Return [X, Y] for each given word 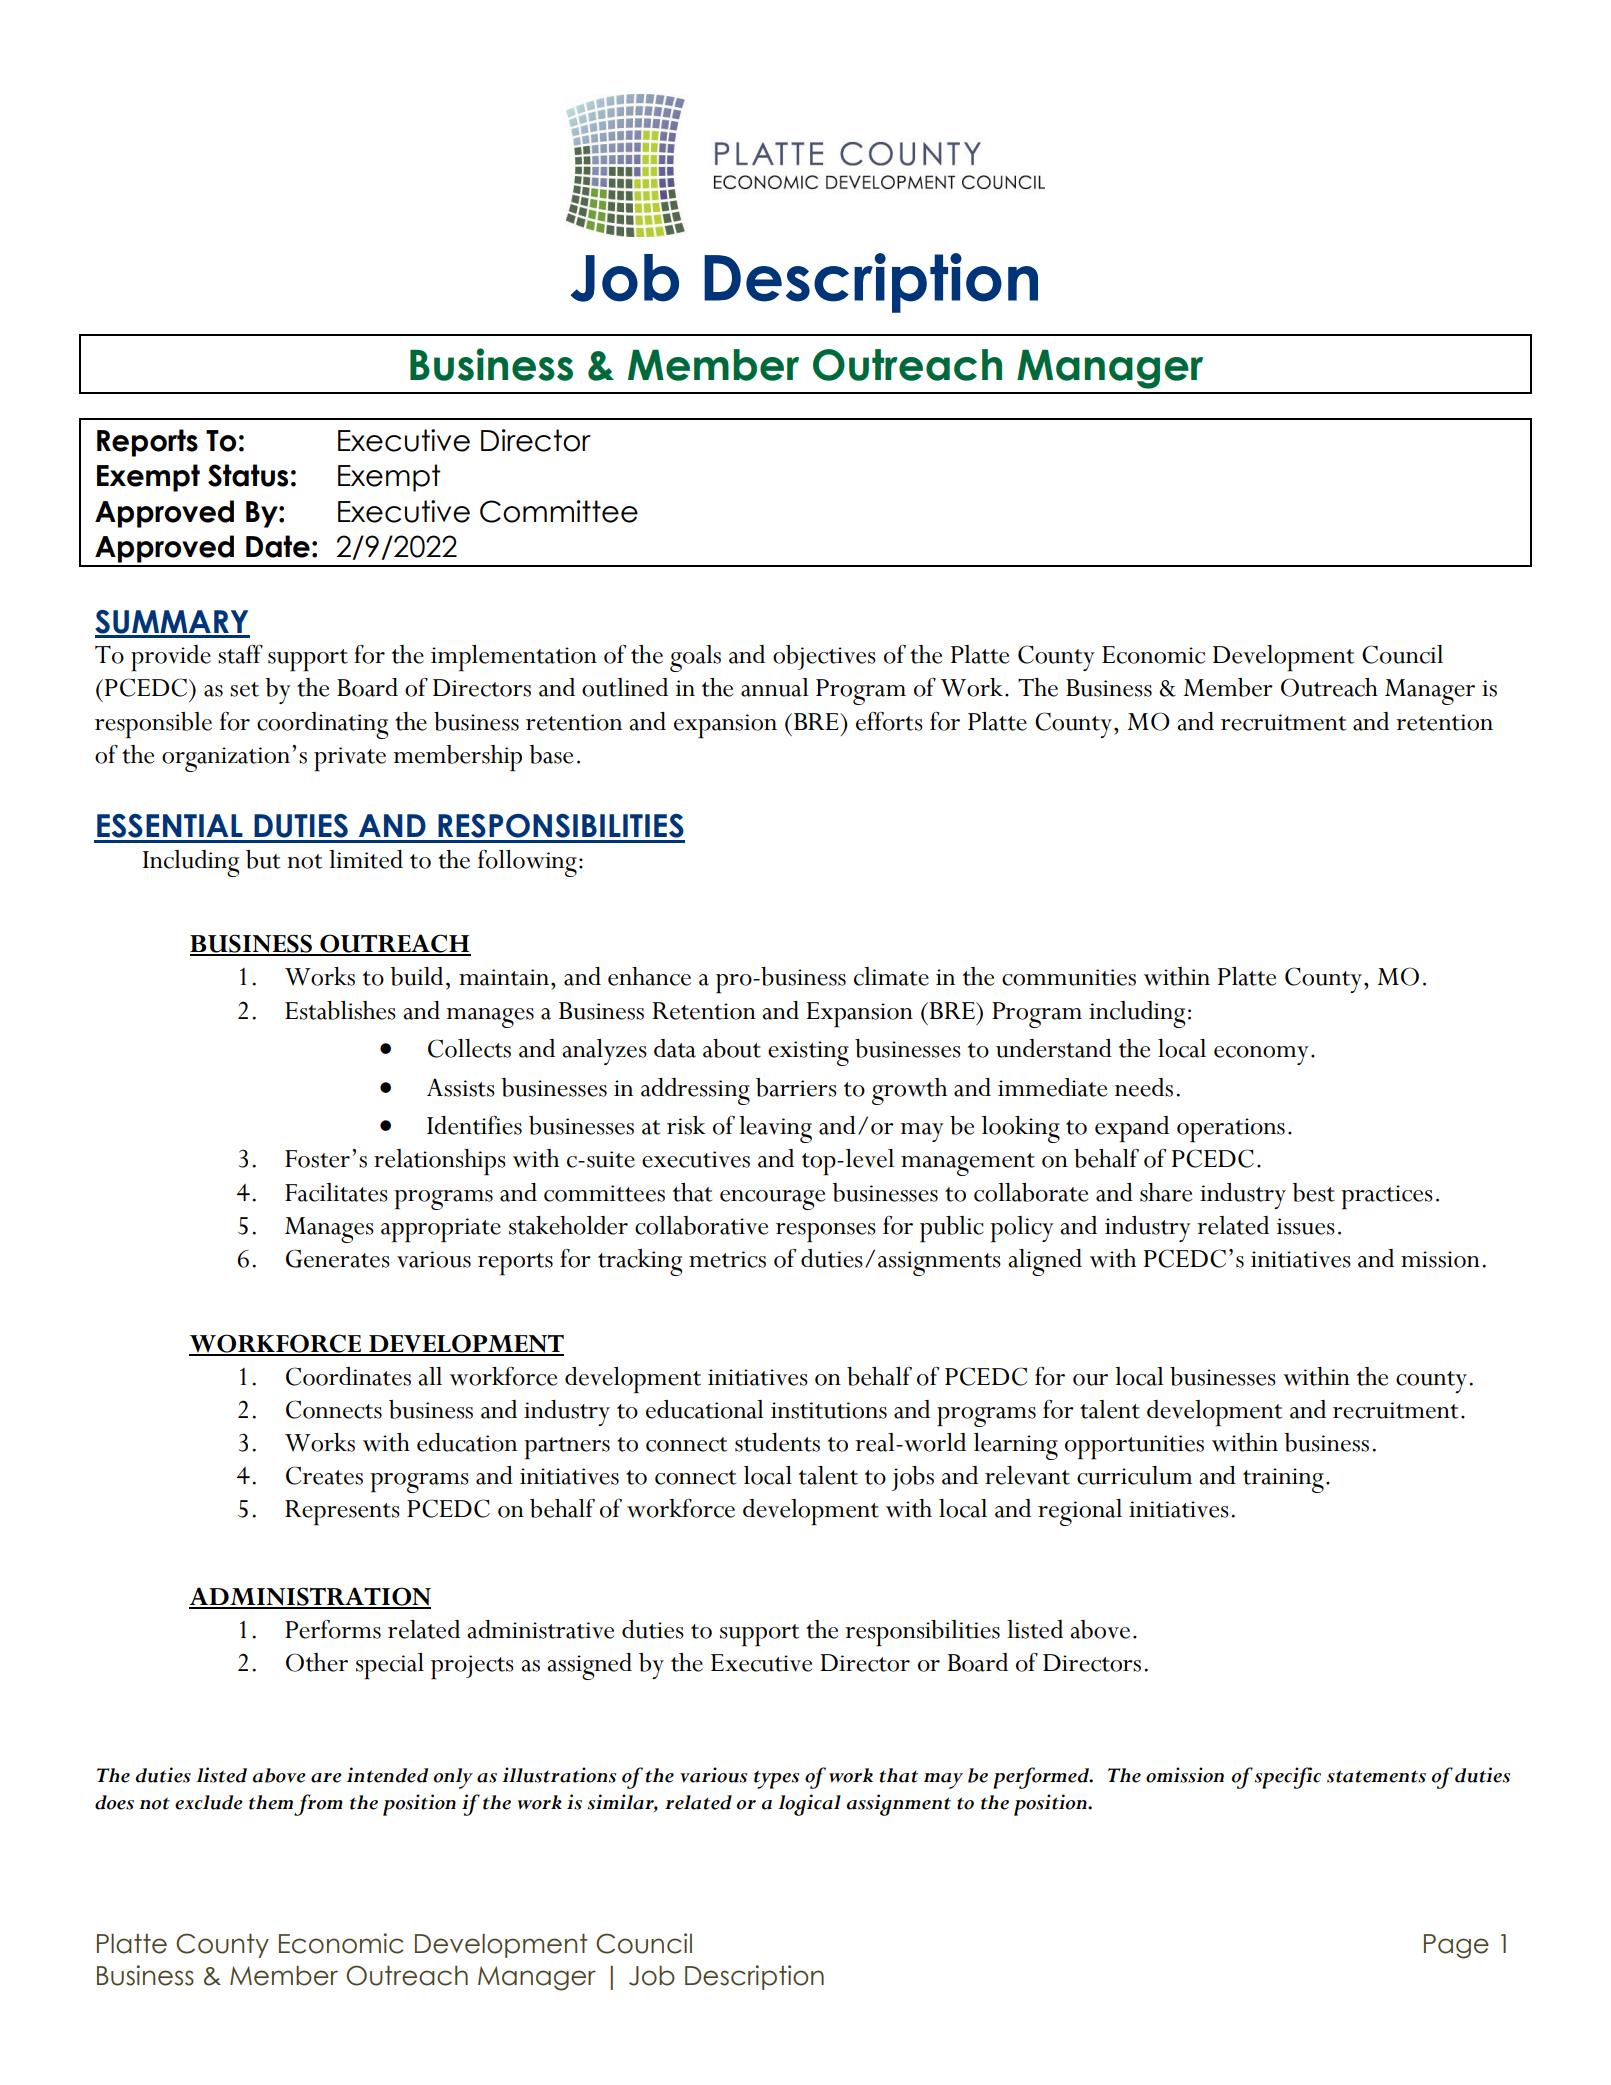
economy [1261, 1055]
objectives [824, 657]
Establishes [340, 1010]
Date [278, 546]
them [271, 1802]
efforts [889, 721]
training [1283, 1480]
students [777, 1442]
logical [809, 1805]
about [732, 1048]
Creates [324, 1475]
